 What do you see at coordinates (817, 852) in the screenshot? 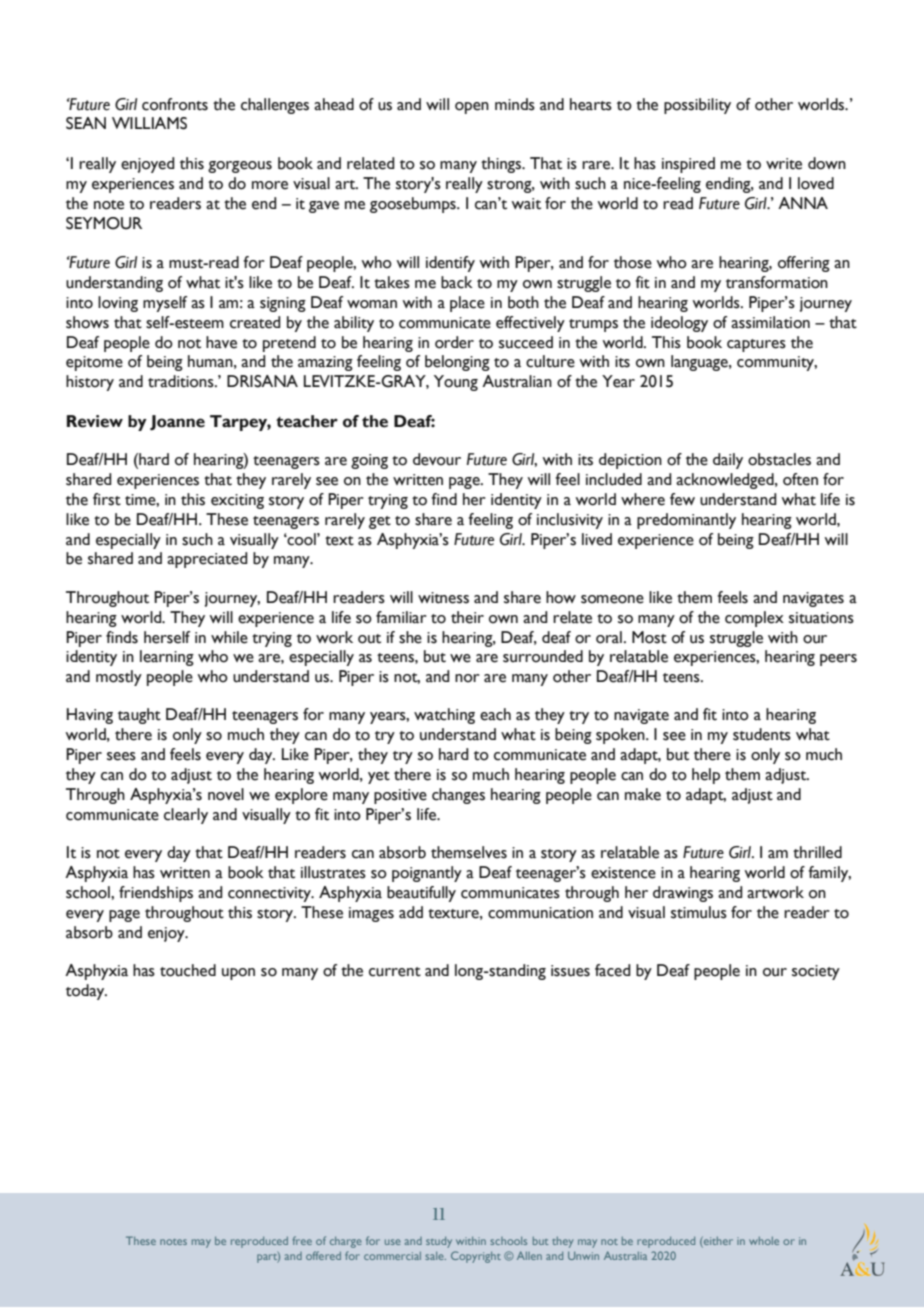
I see `thrilled` at bounding box center [817, 852].
